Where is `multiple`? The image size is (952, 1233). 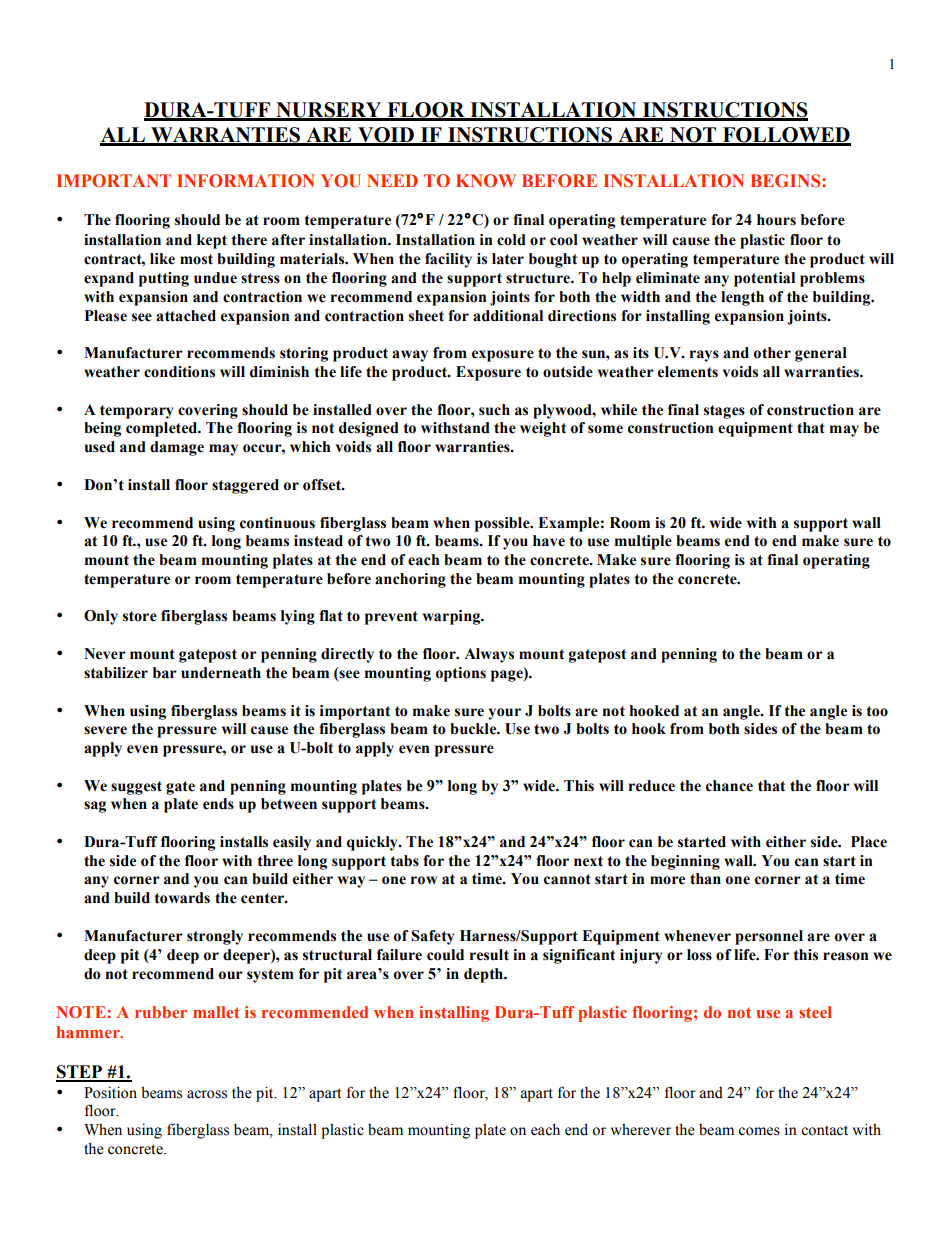 multiple is located at coordinates (643, 542).
